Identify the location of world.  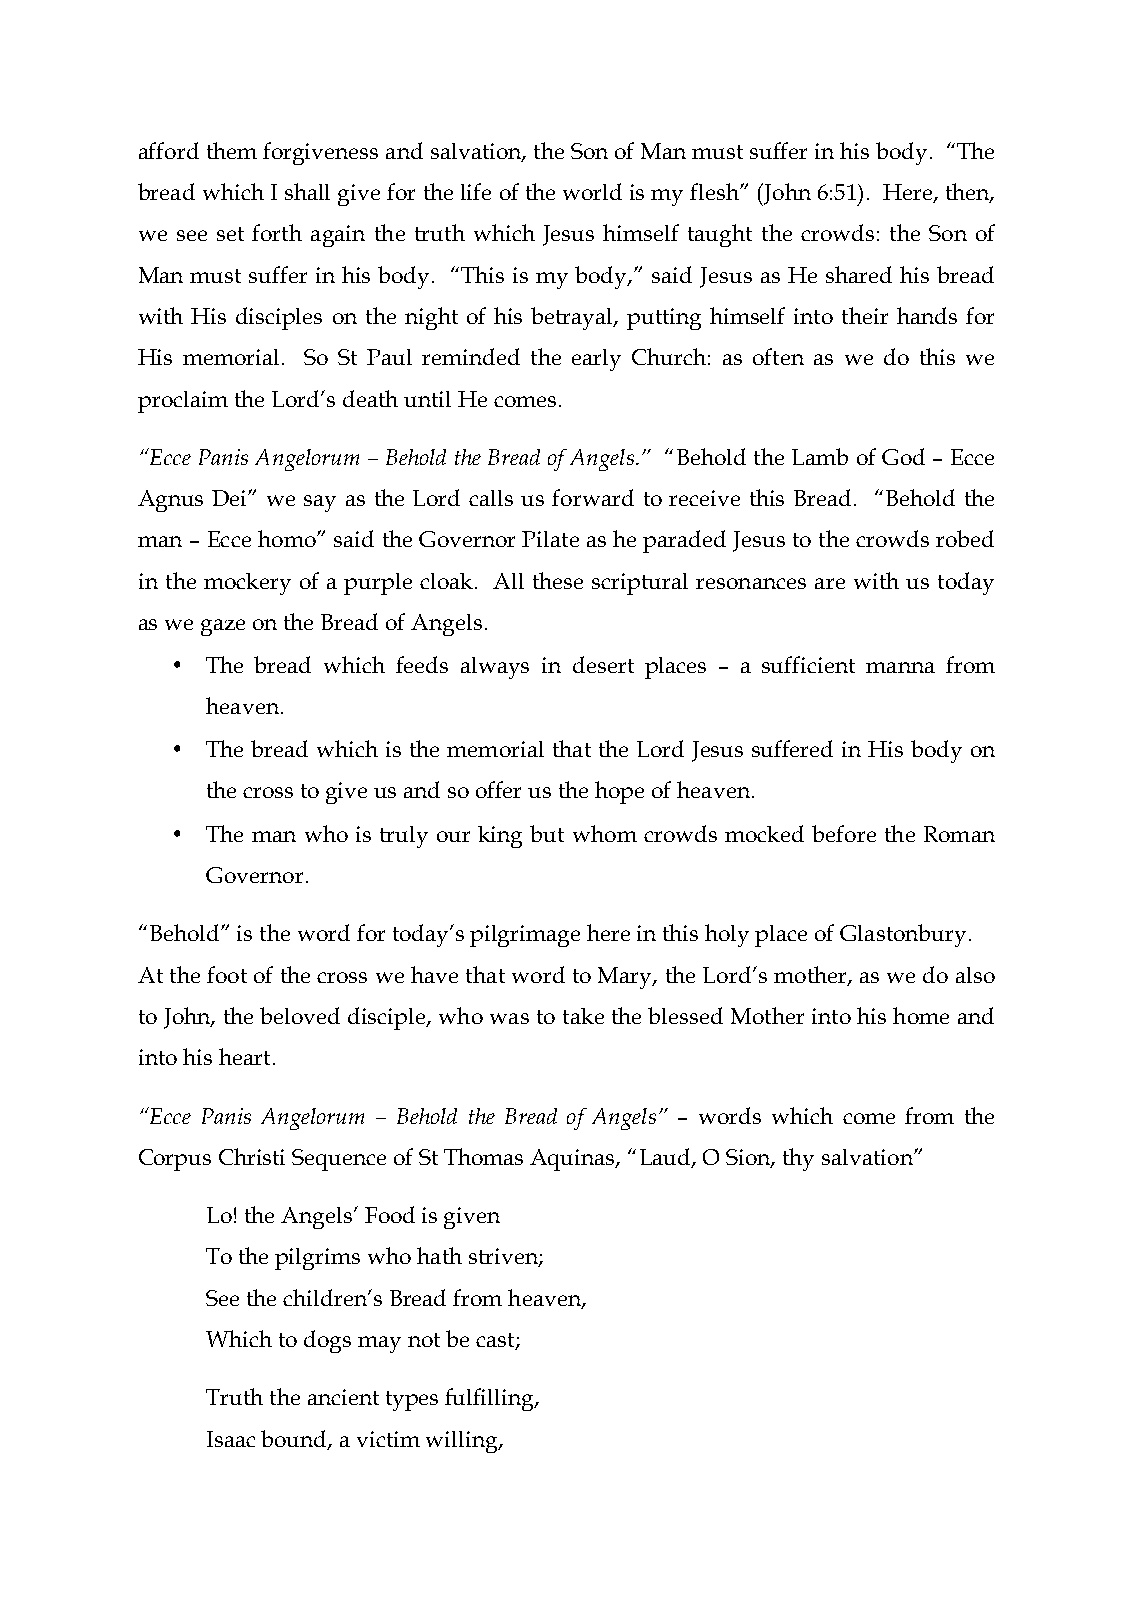
(592, 191).
